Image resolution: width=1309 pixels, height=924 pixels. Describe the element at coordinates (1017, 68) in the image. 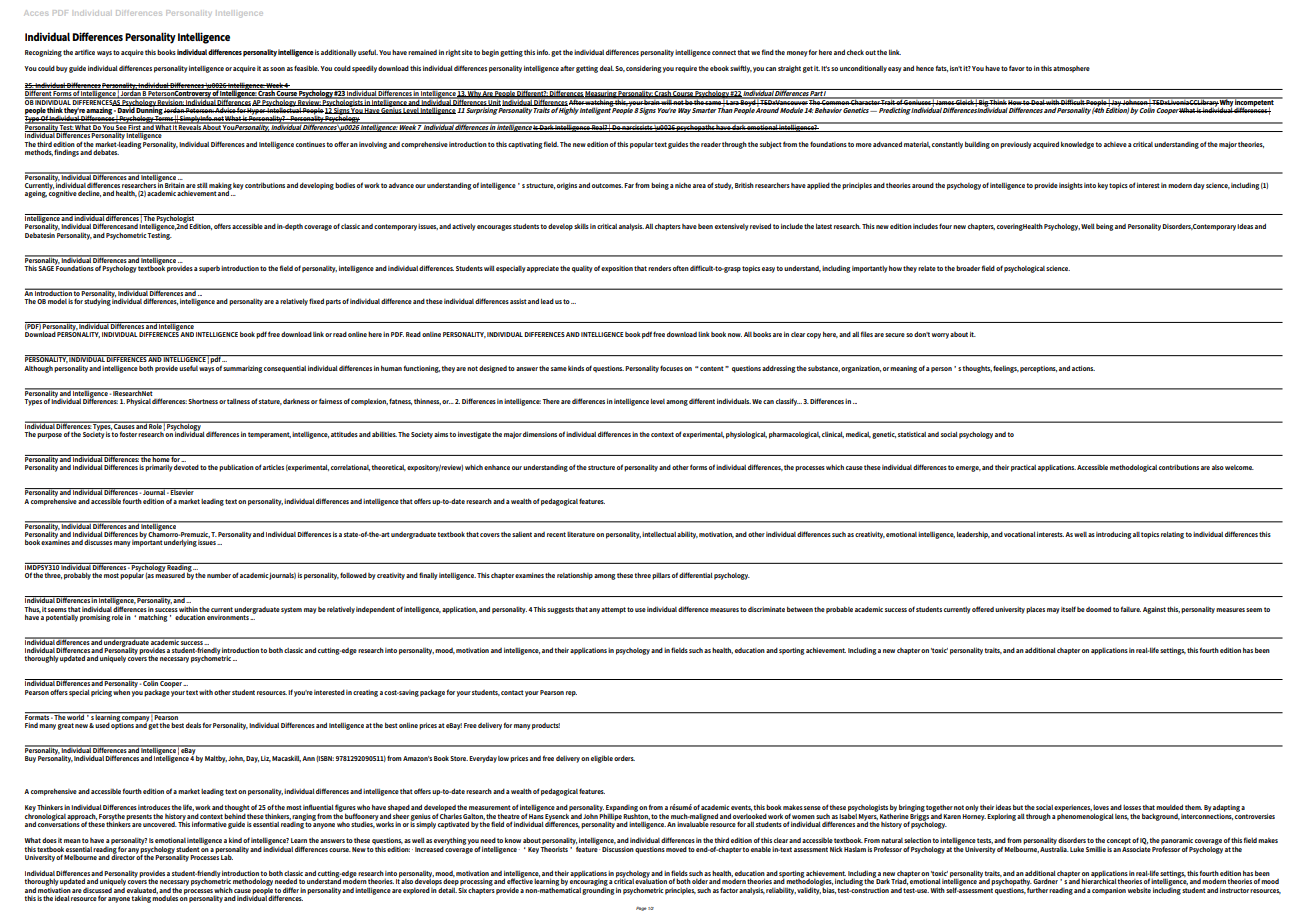

I see `favor` at that location.
